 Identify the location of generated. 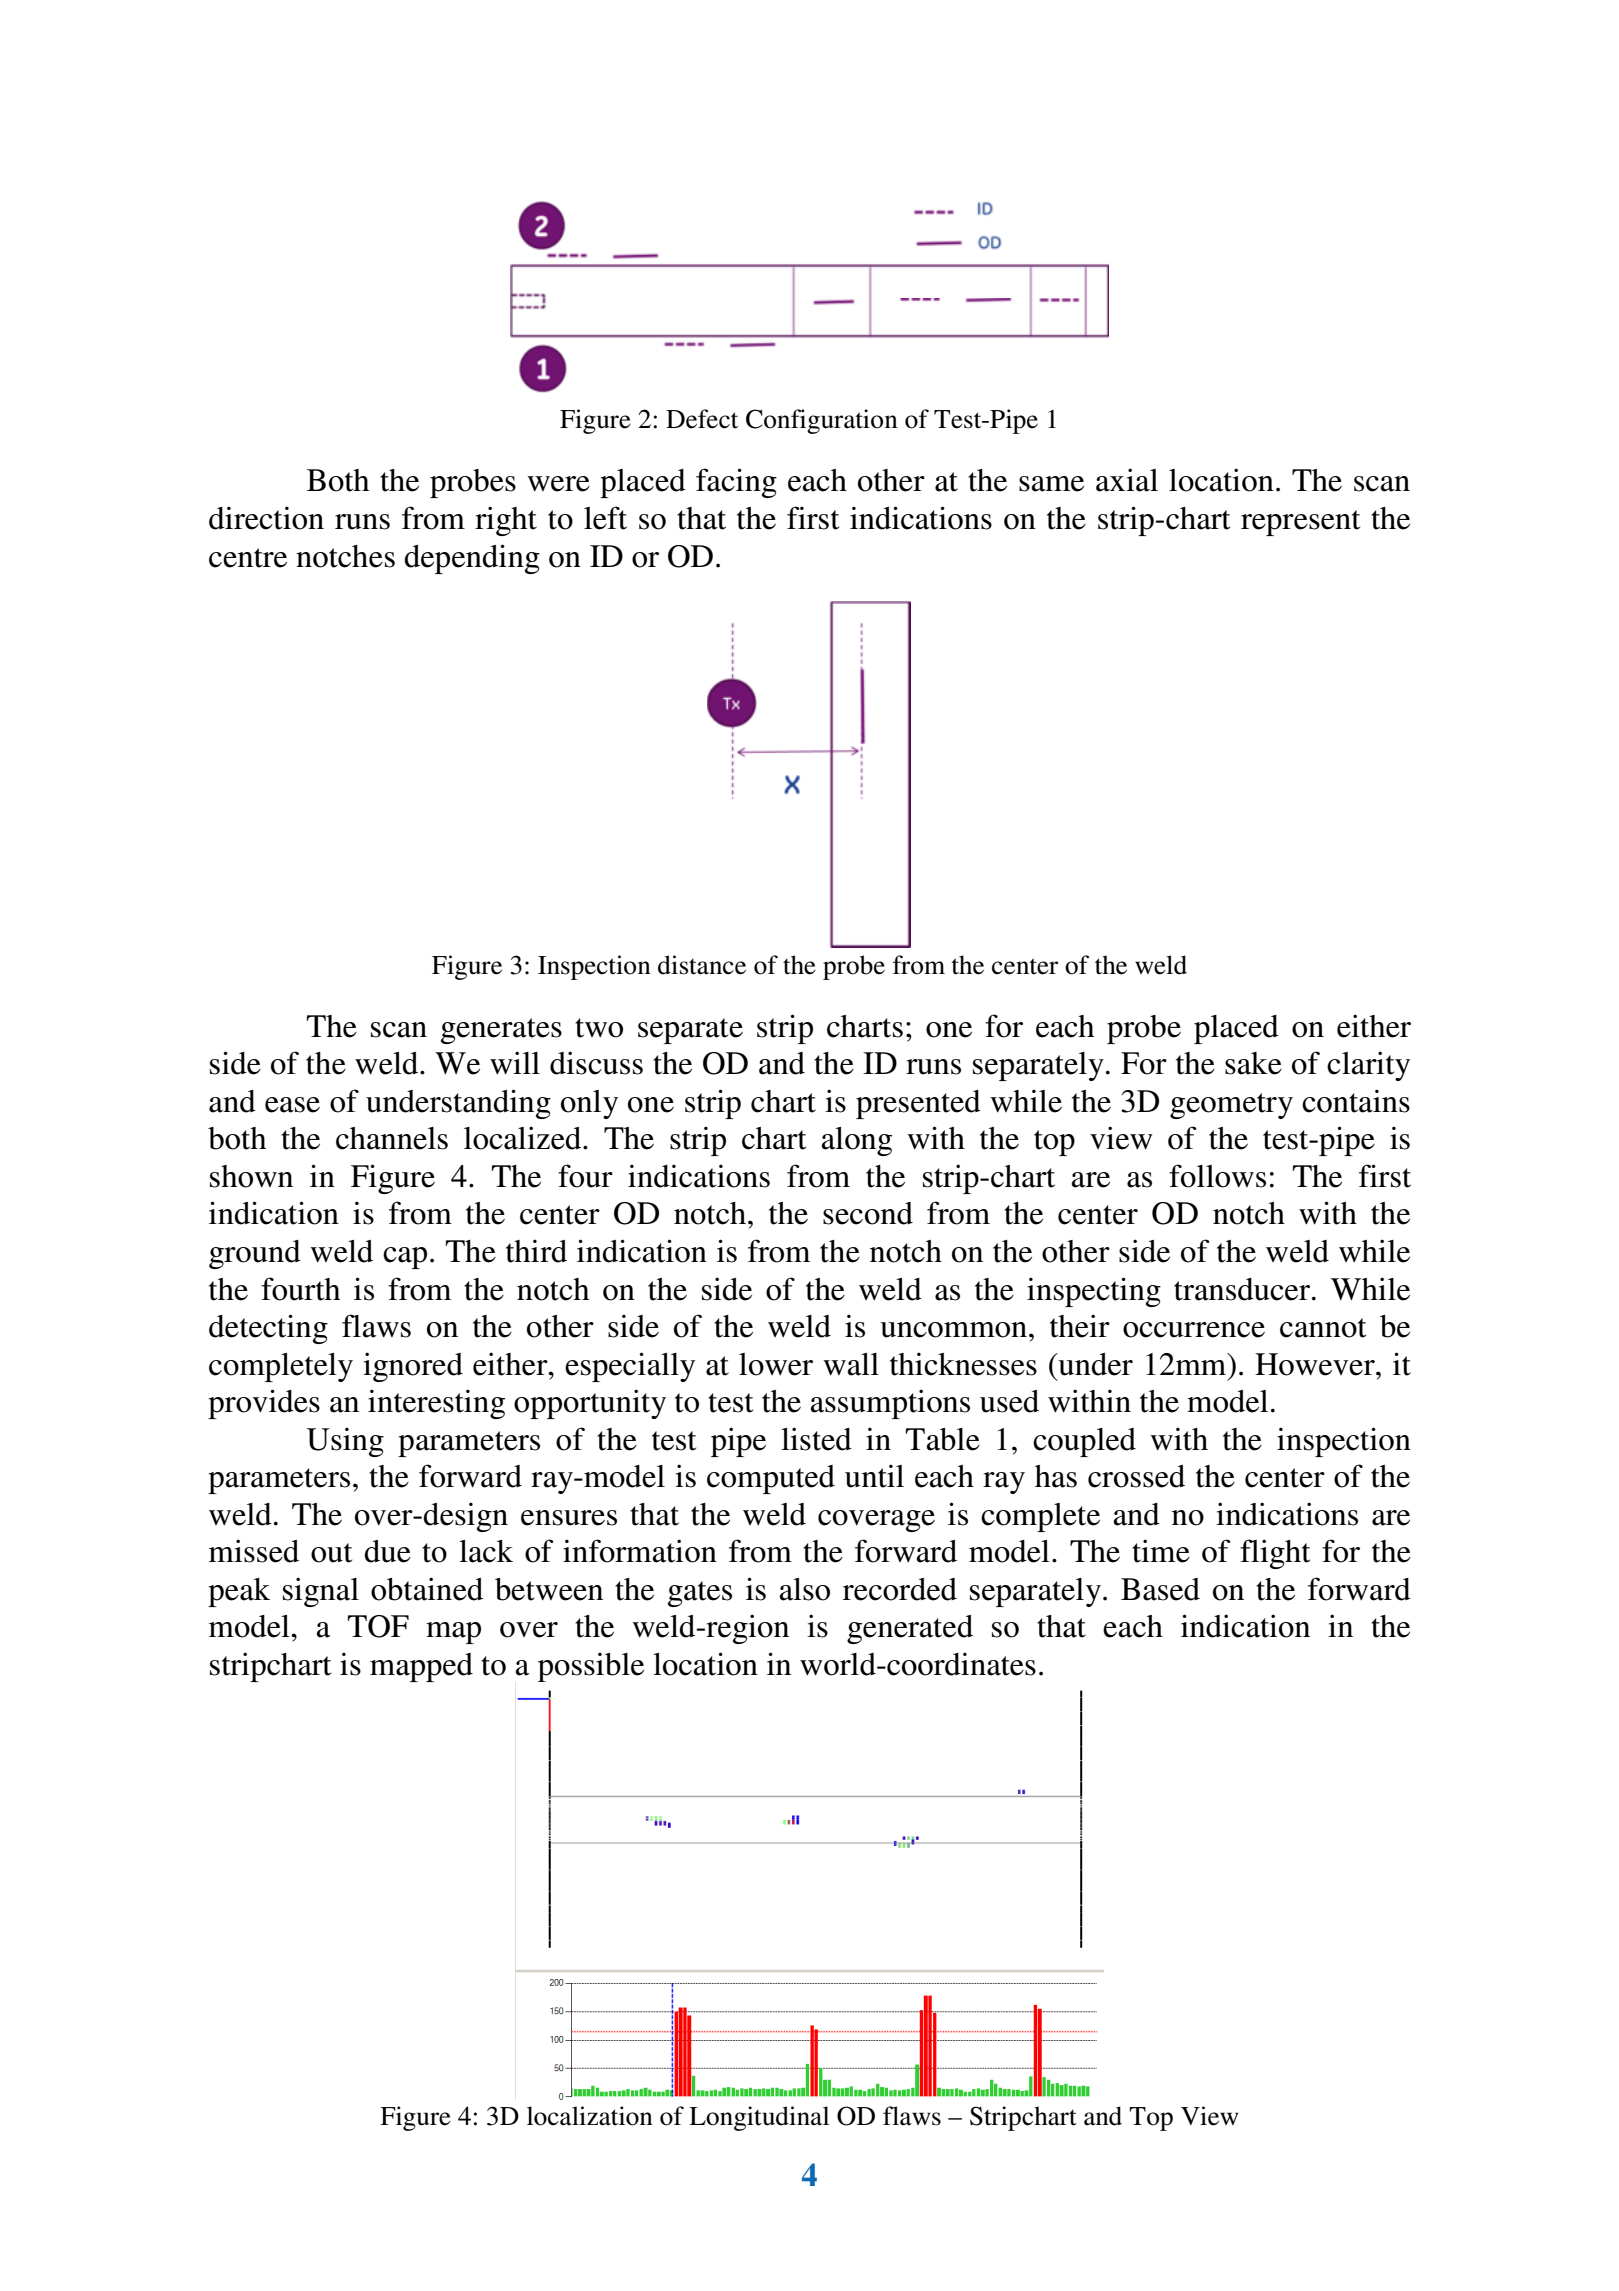
(910, 1629).
